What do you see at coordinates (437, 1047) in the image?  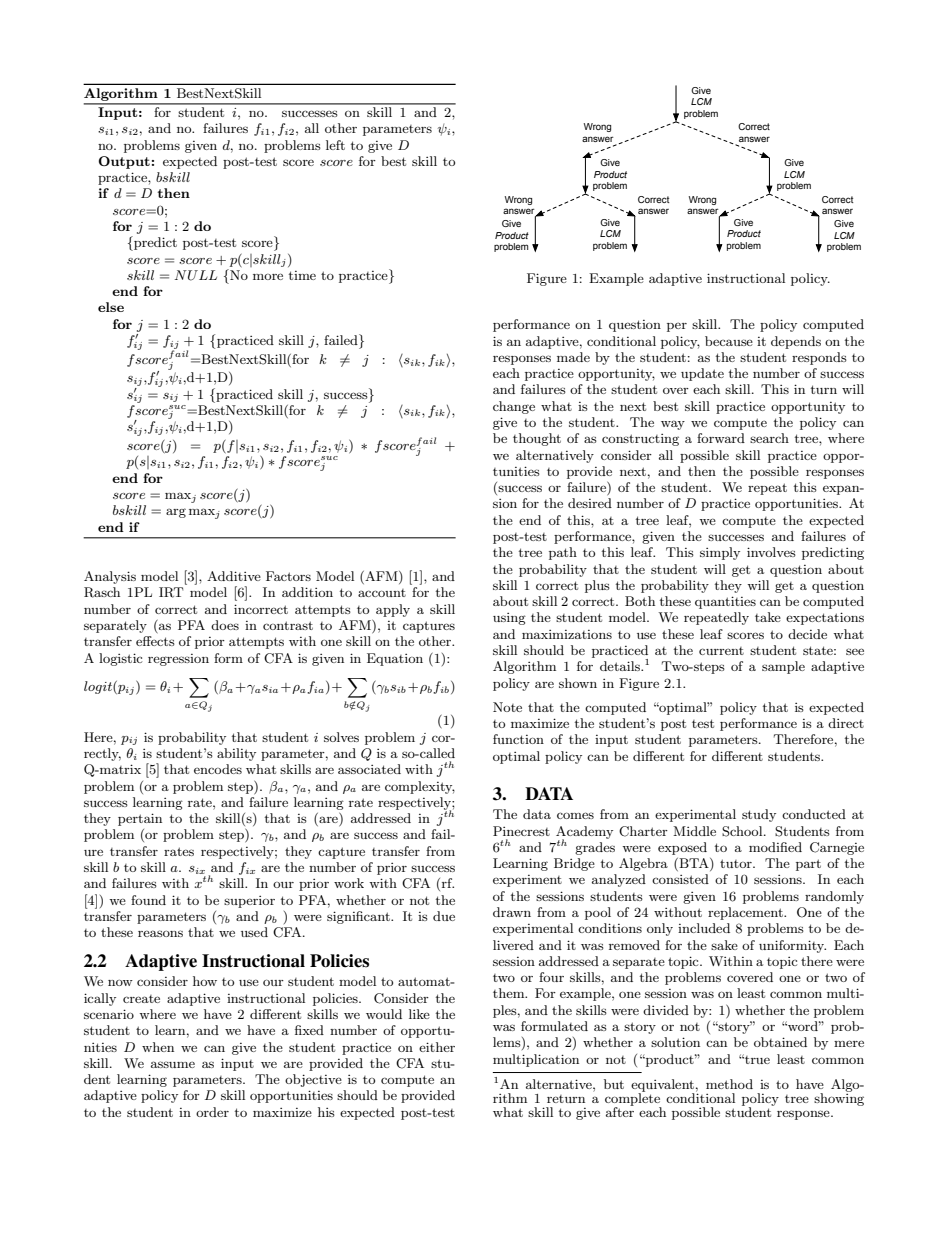 I see `either` at bounding box center [437, 1047].
